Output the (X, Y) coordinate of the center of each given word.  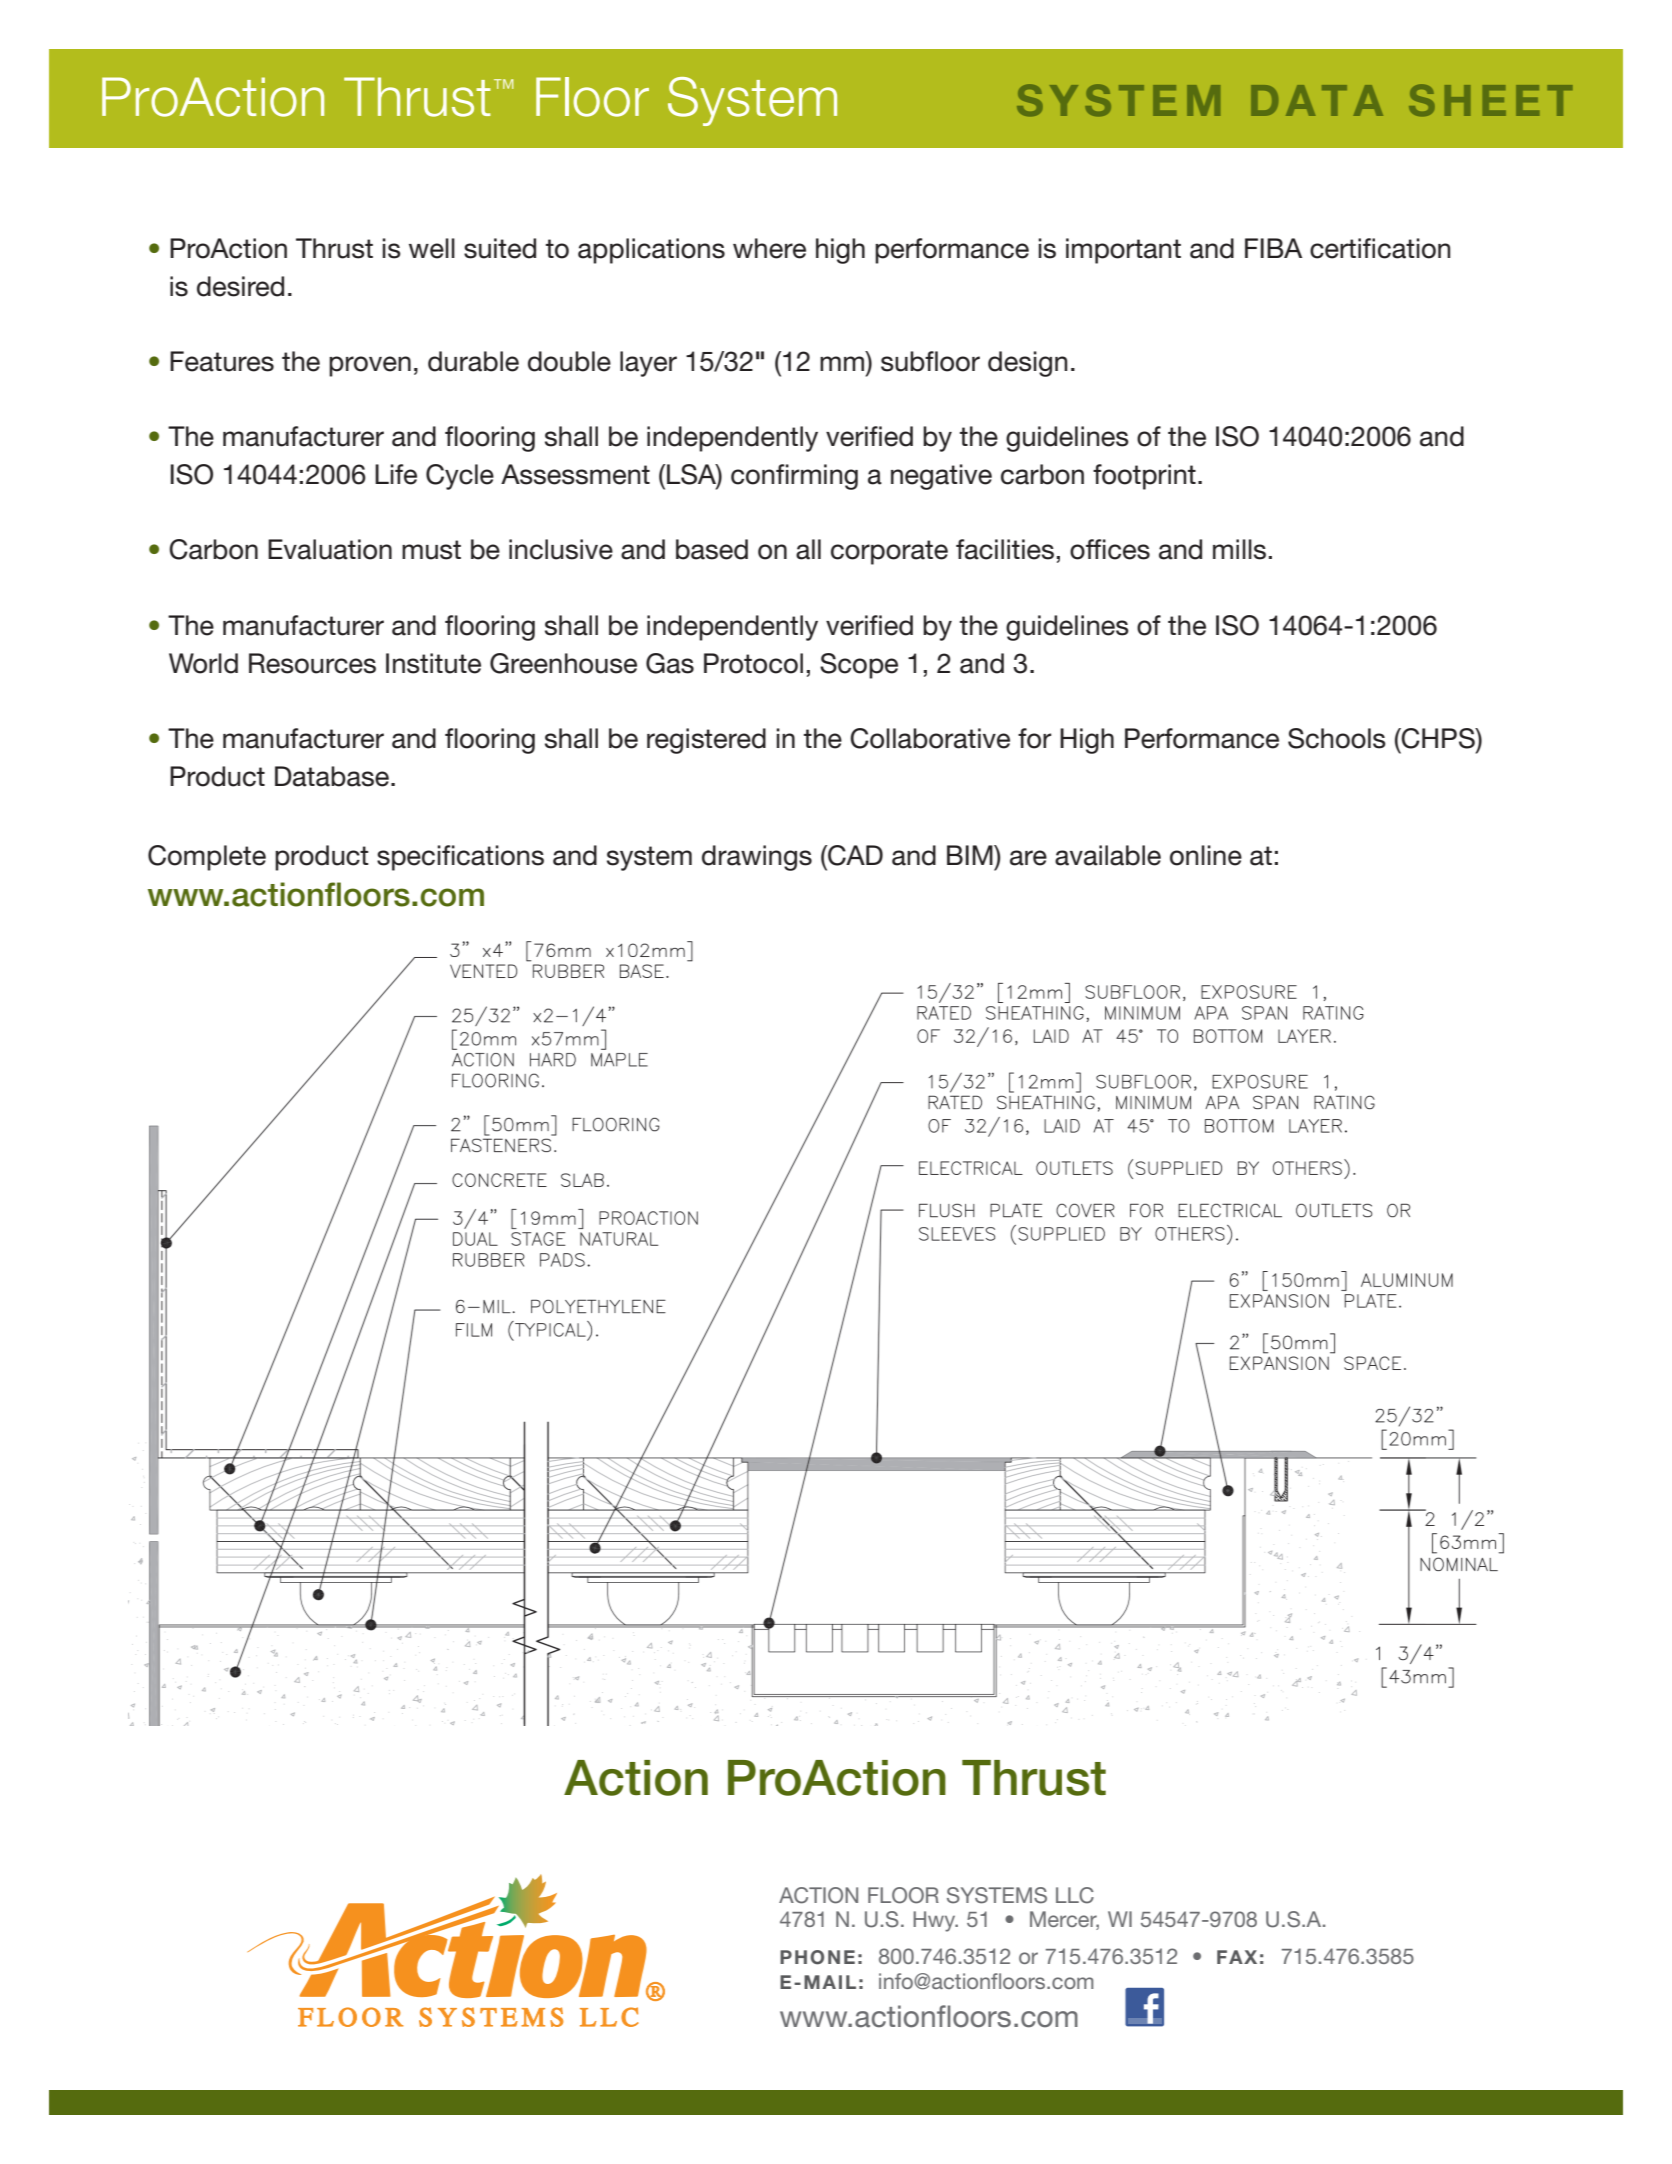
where (769, 248)
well (432, 248)
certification (1380, 248)
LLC (1075, 1895)
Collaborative (930, 738)
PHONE (817, 1957)
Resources (312, 663)
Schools (1337, 738)
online (1206, 855)
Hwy (935, 1921)
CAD (854, 855)
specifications (460, 858)
